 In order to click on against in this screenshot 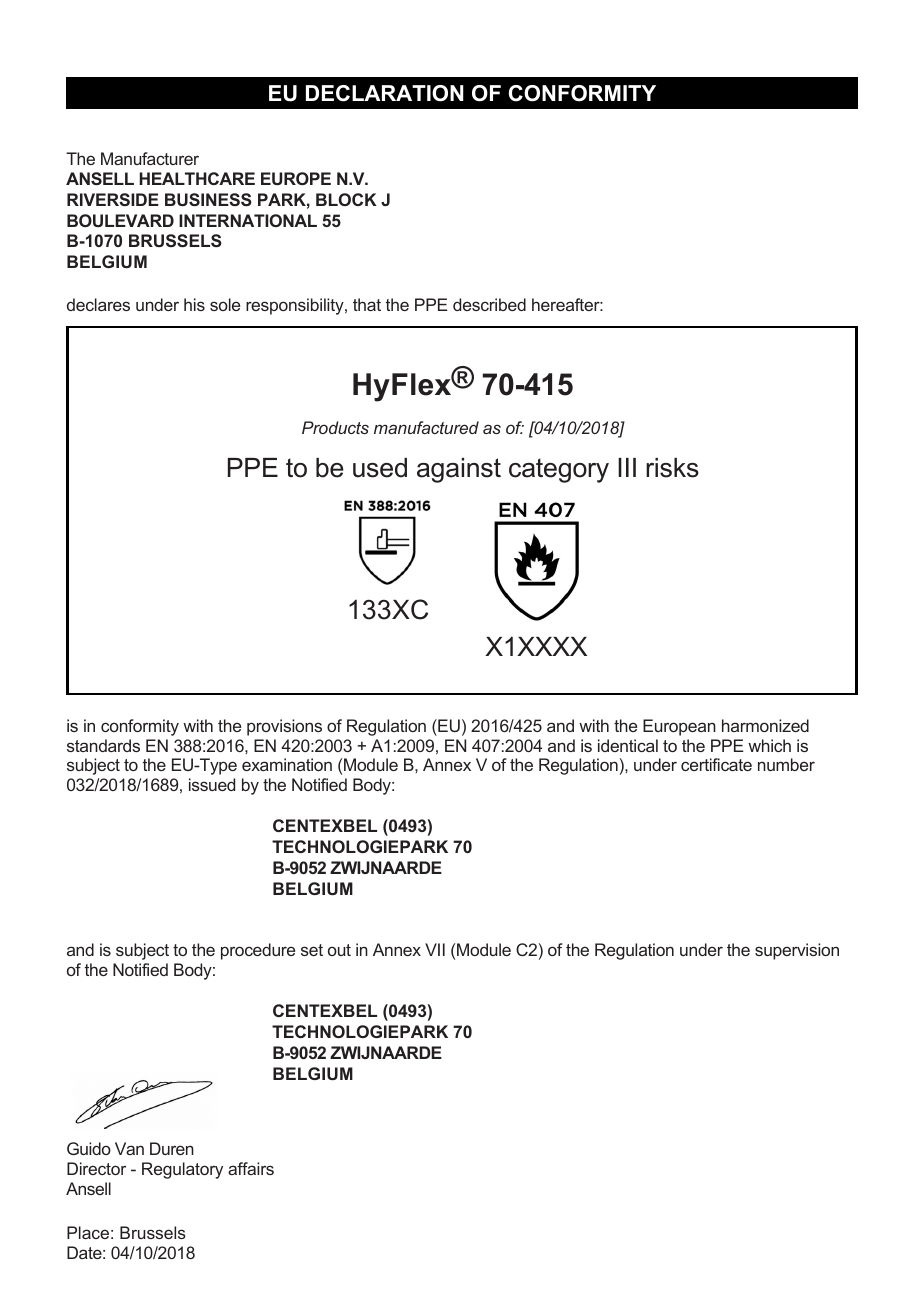, I will do `click(459, 470)`.
